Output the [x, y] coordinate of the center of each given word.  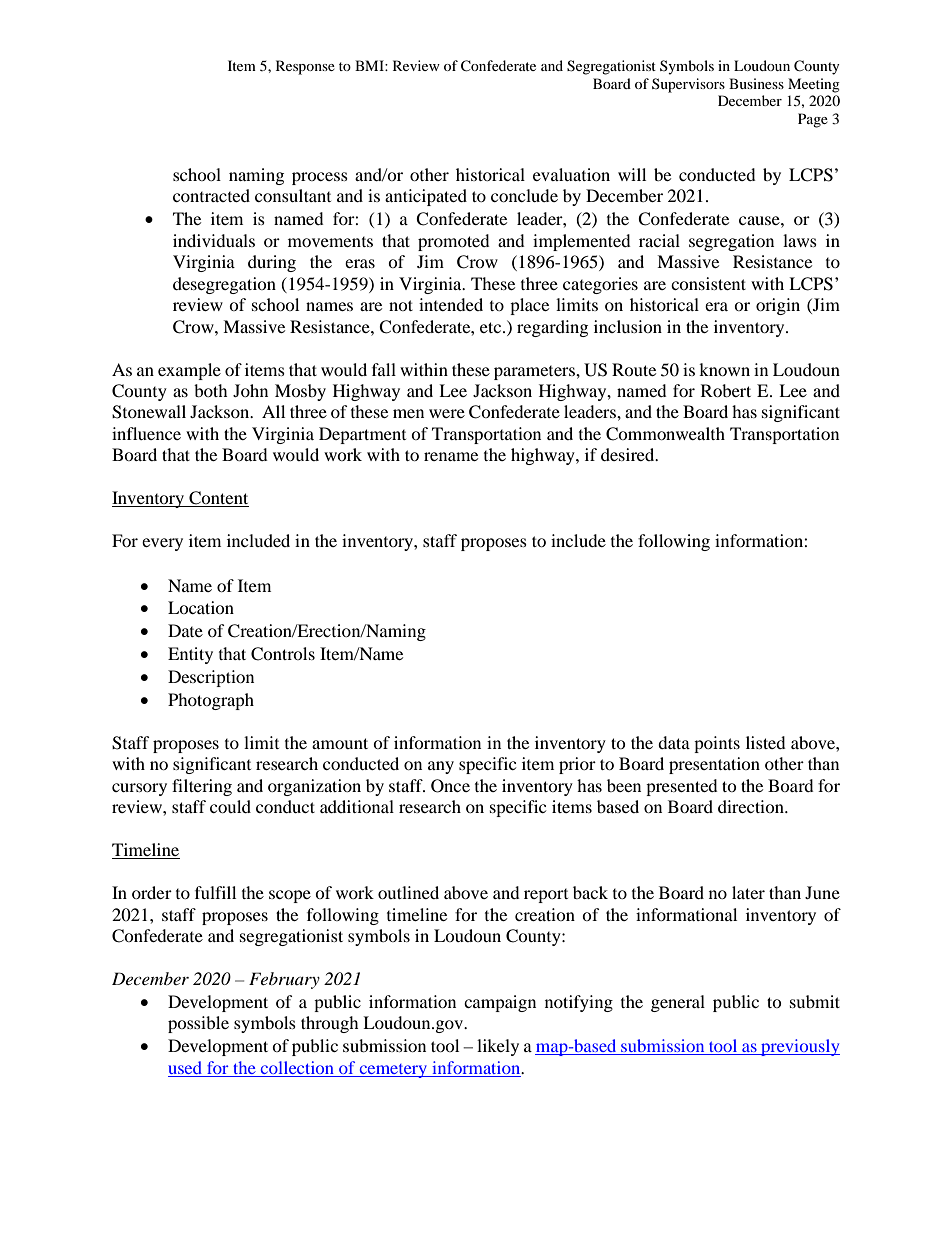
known [724, 369]
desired [629, 454]
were [447, 413]
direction [752, 806]
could [230, 806]
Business [756, 83]
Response [305, 67]
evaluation [571, 174]
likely [498, 1047]
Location [201, 607]
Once [450, 786]
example [189, 371]
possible [198, 1024]
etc [492, 327]
